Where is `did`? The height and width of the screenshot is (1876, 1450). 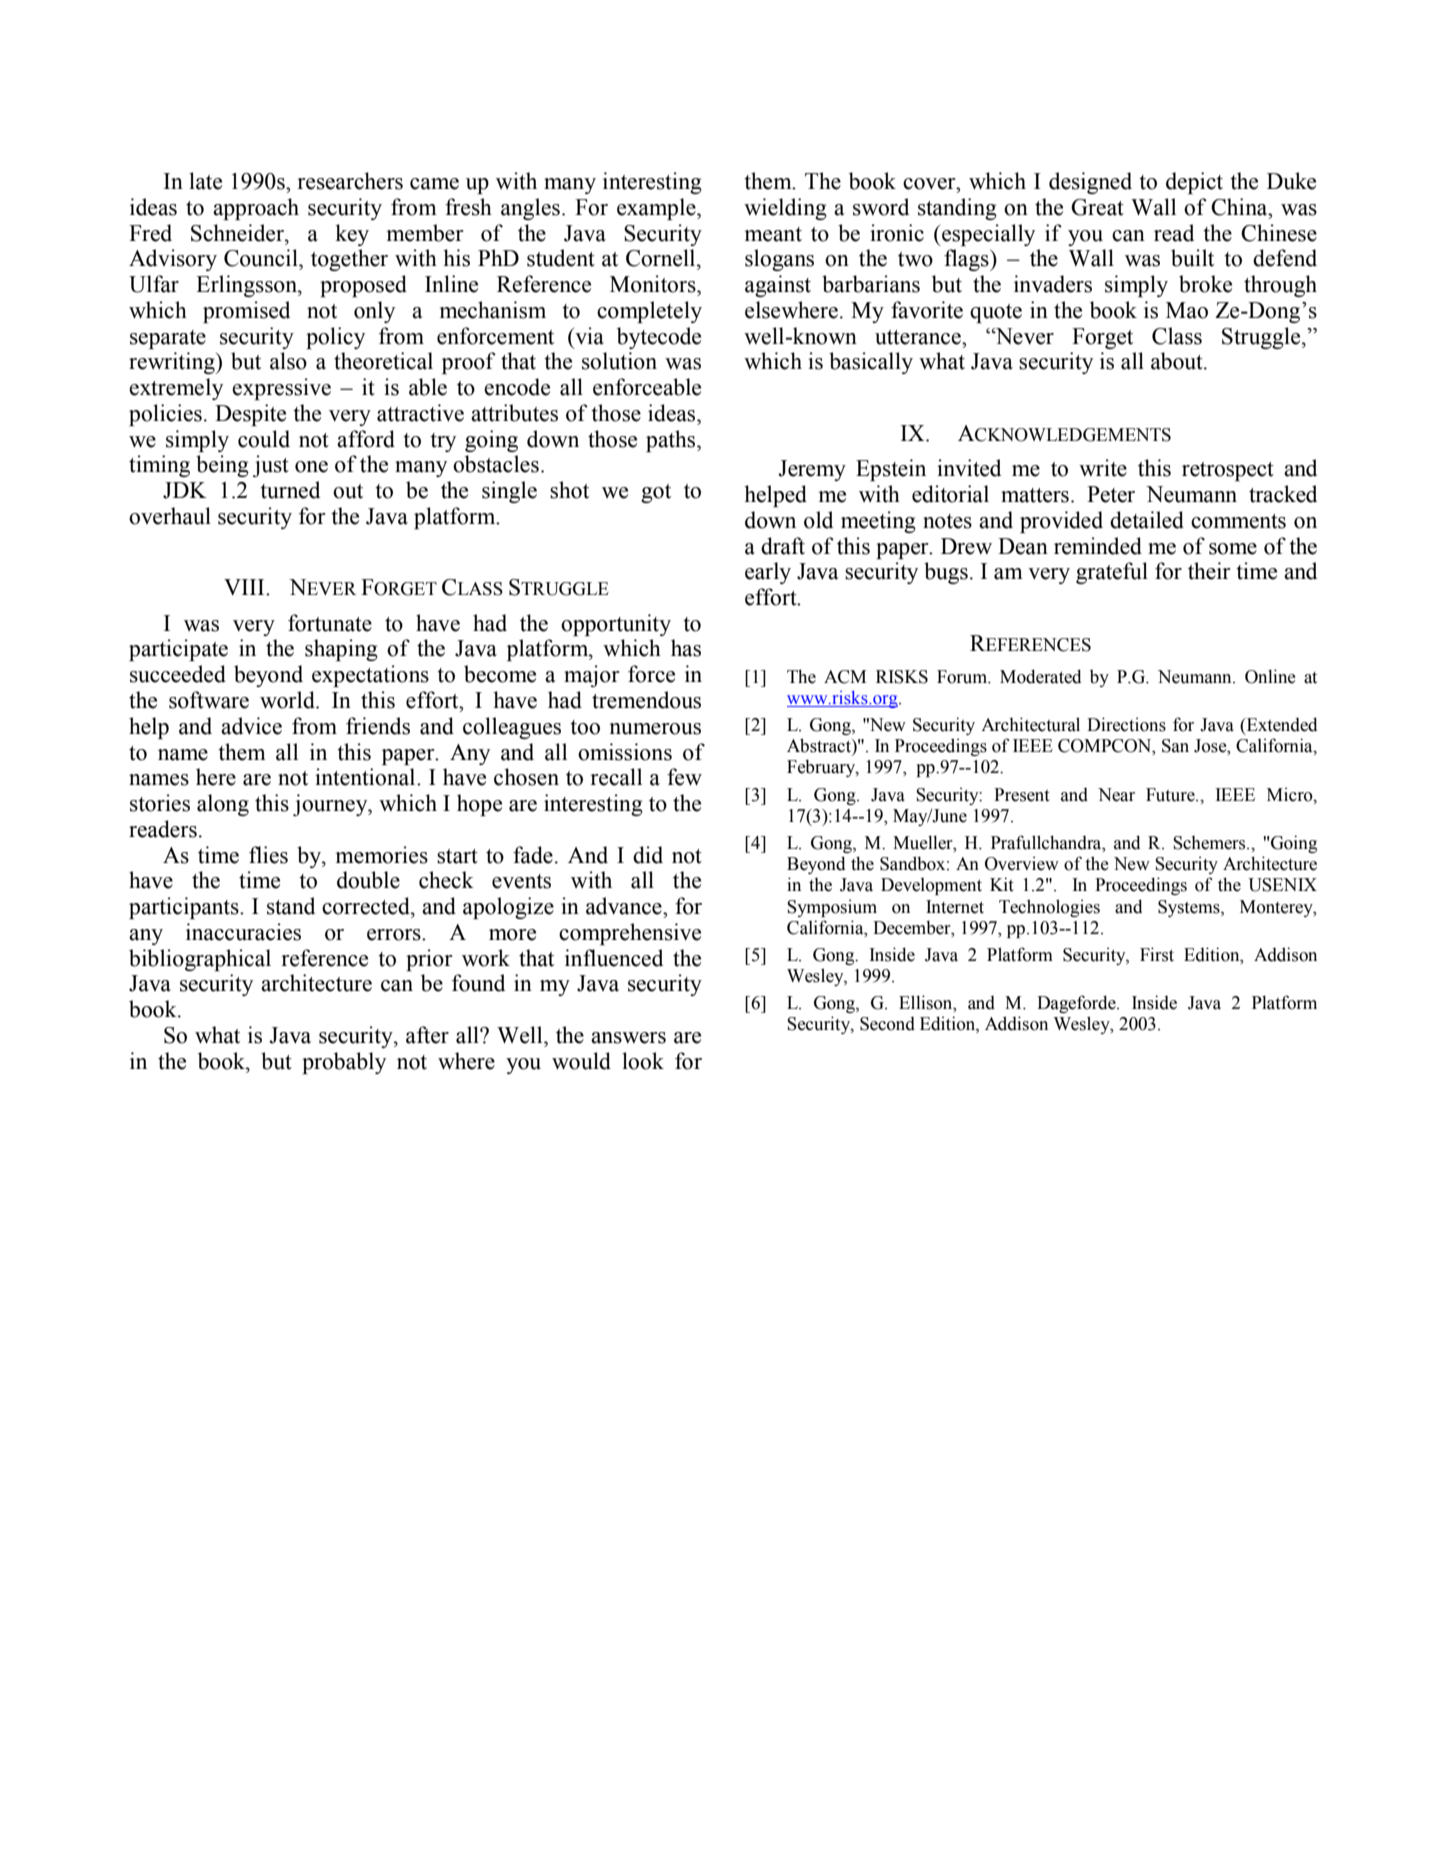
did is located at coordinates (648, 855).
